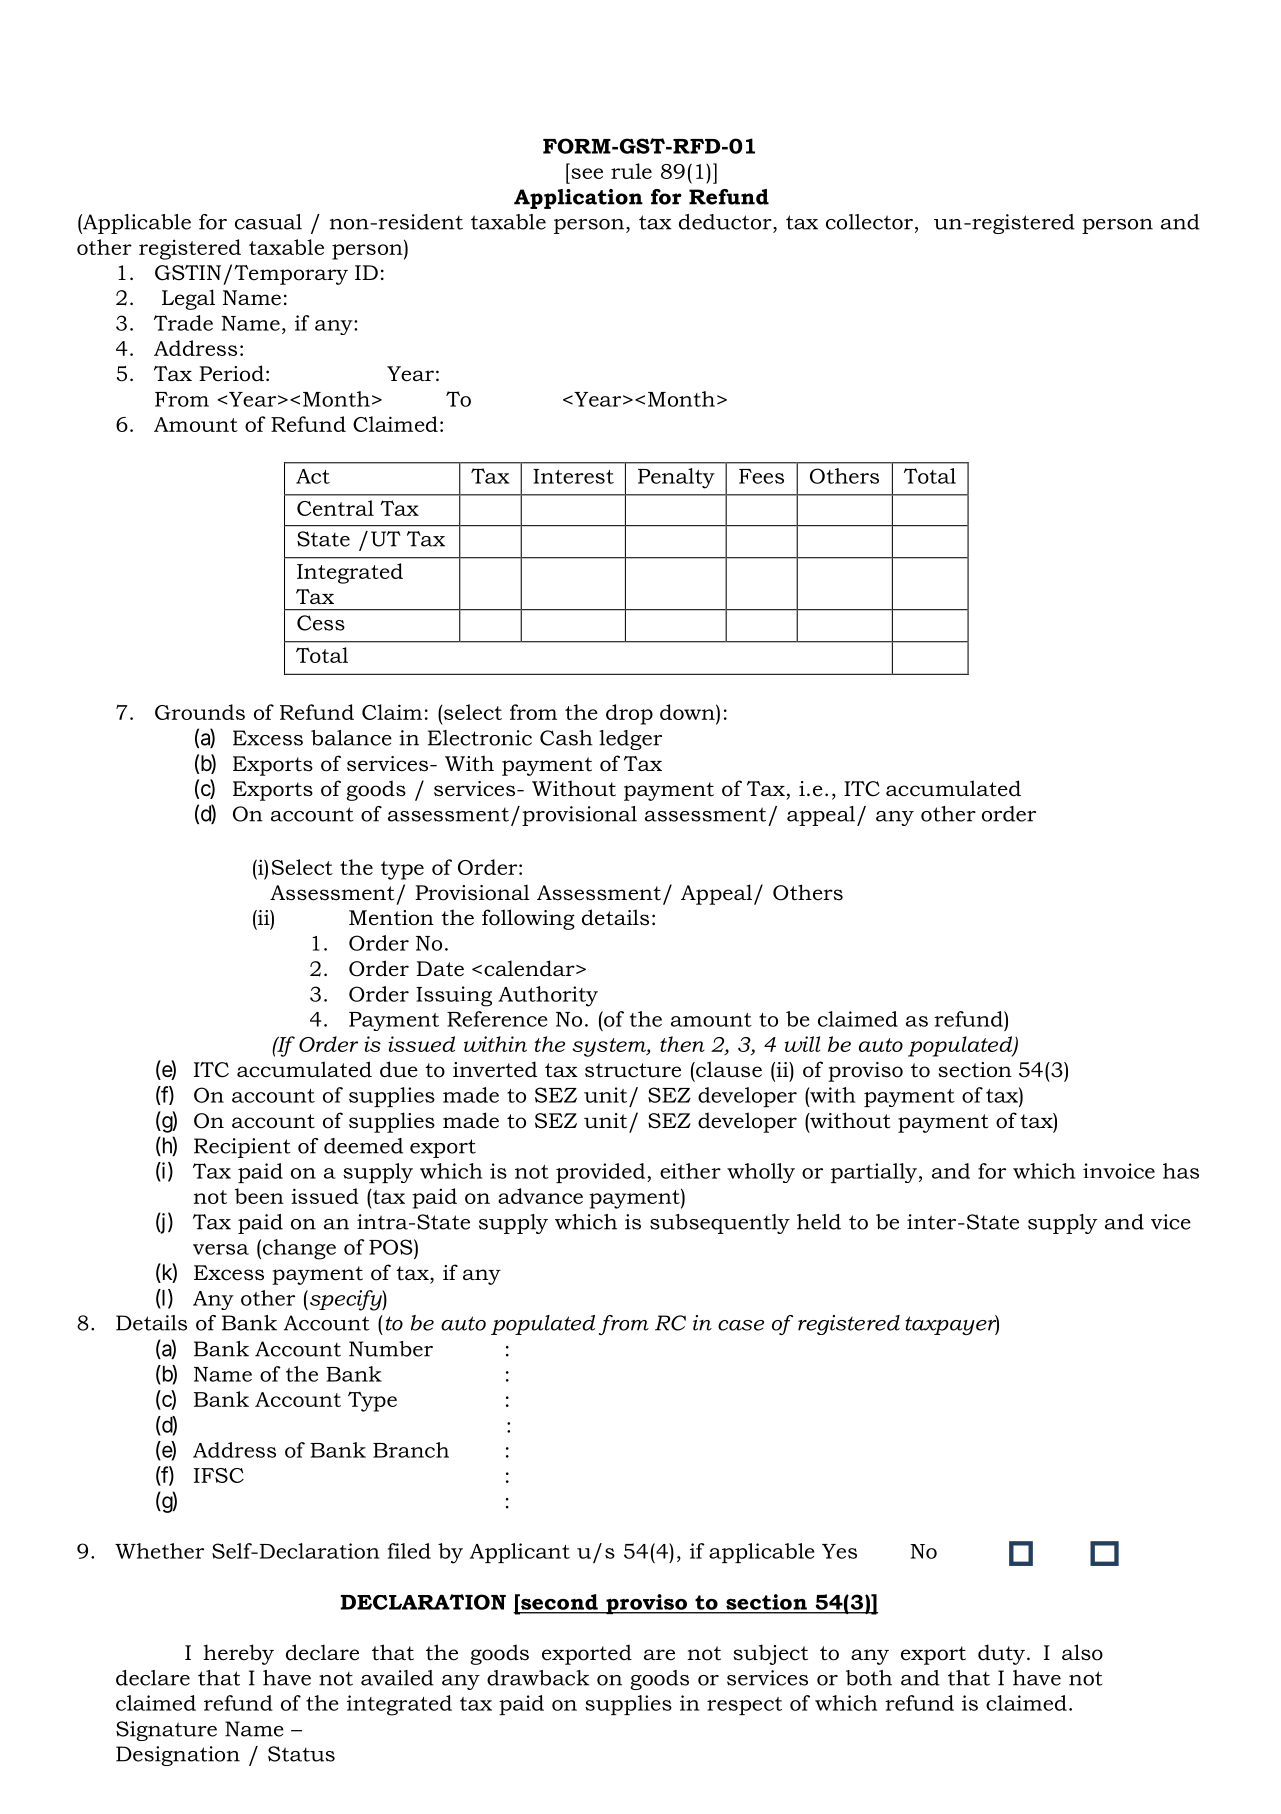  Describe the element at coordinates (1119, 1171) in the image. I see `invoice` at that location.
